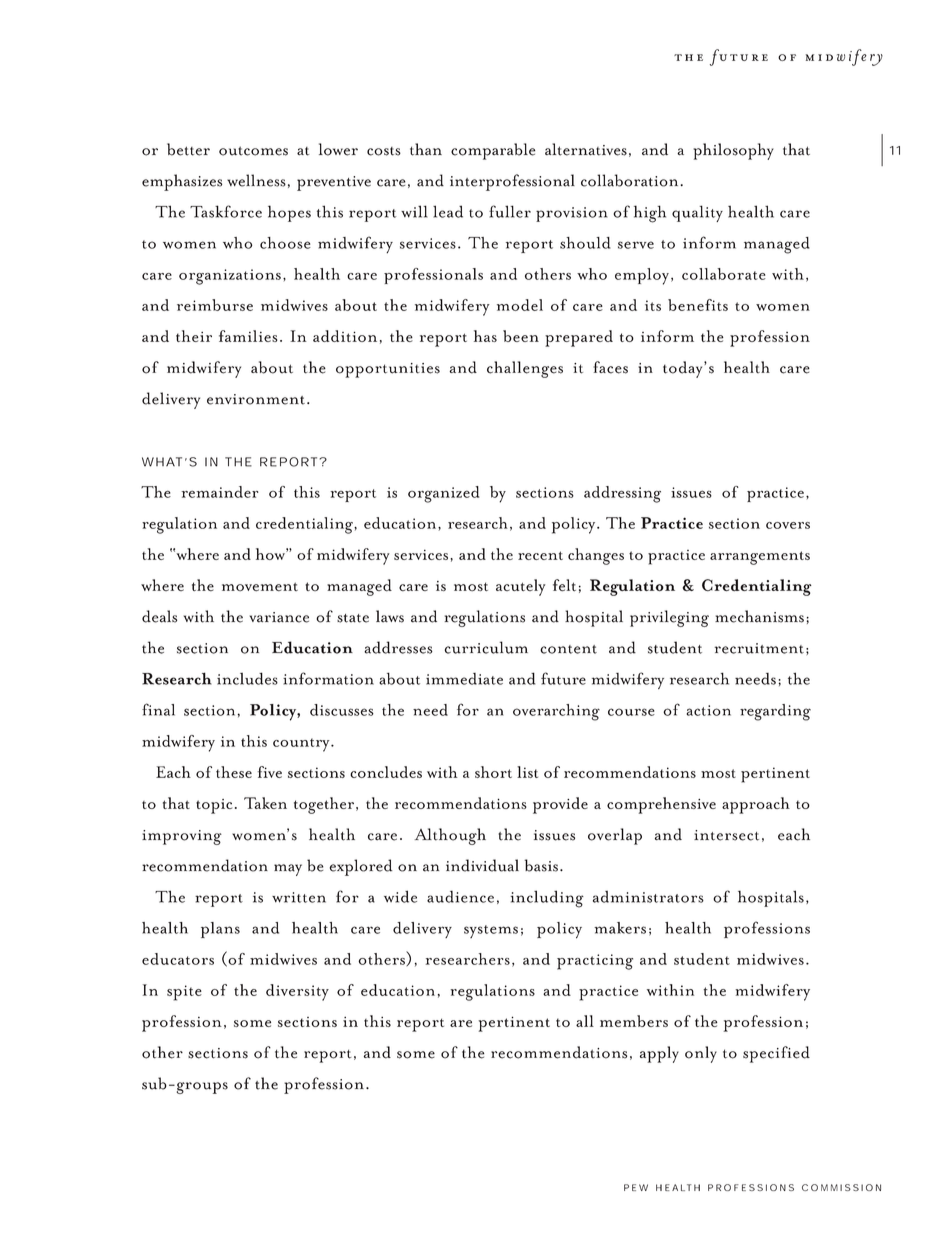  I want to click on comparable, so click(493, 151).
